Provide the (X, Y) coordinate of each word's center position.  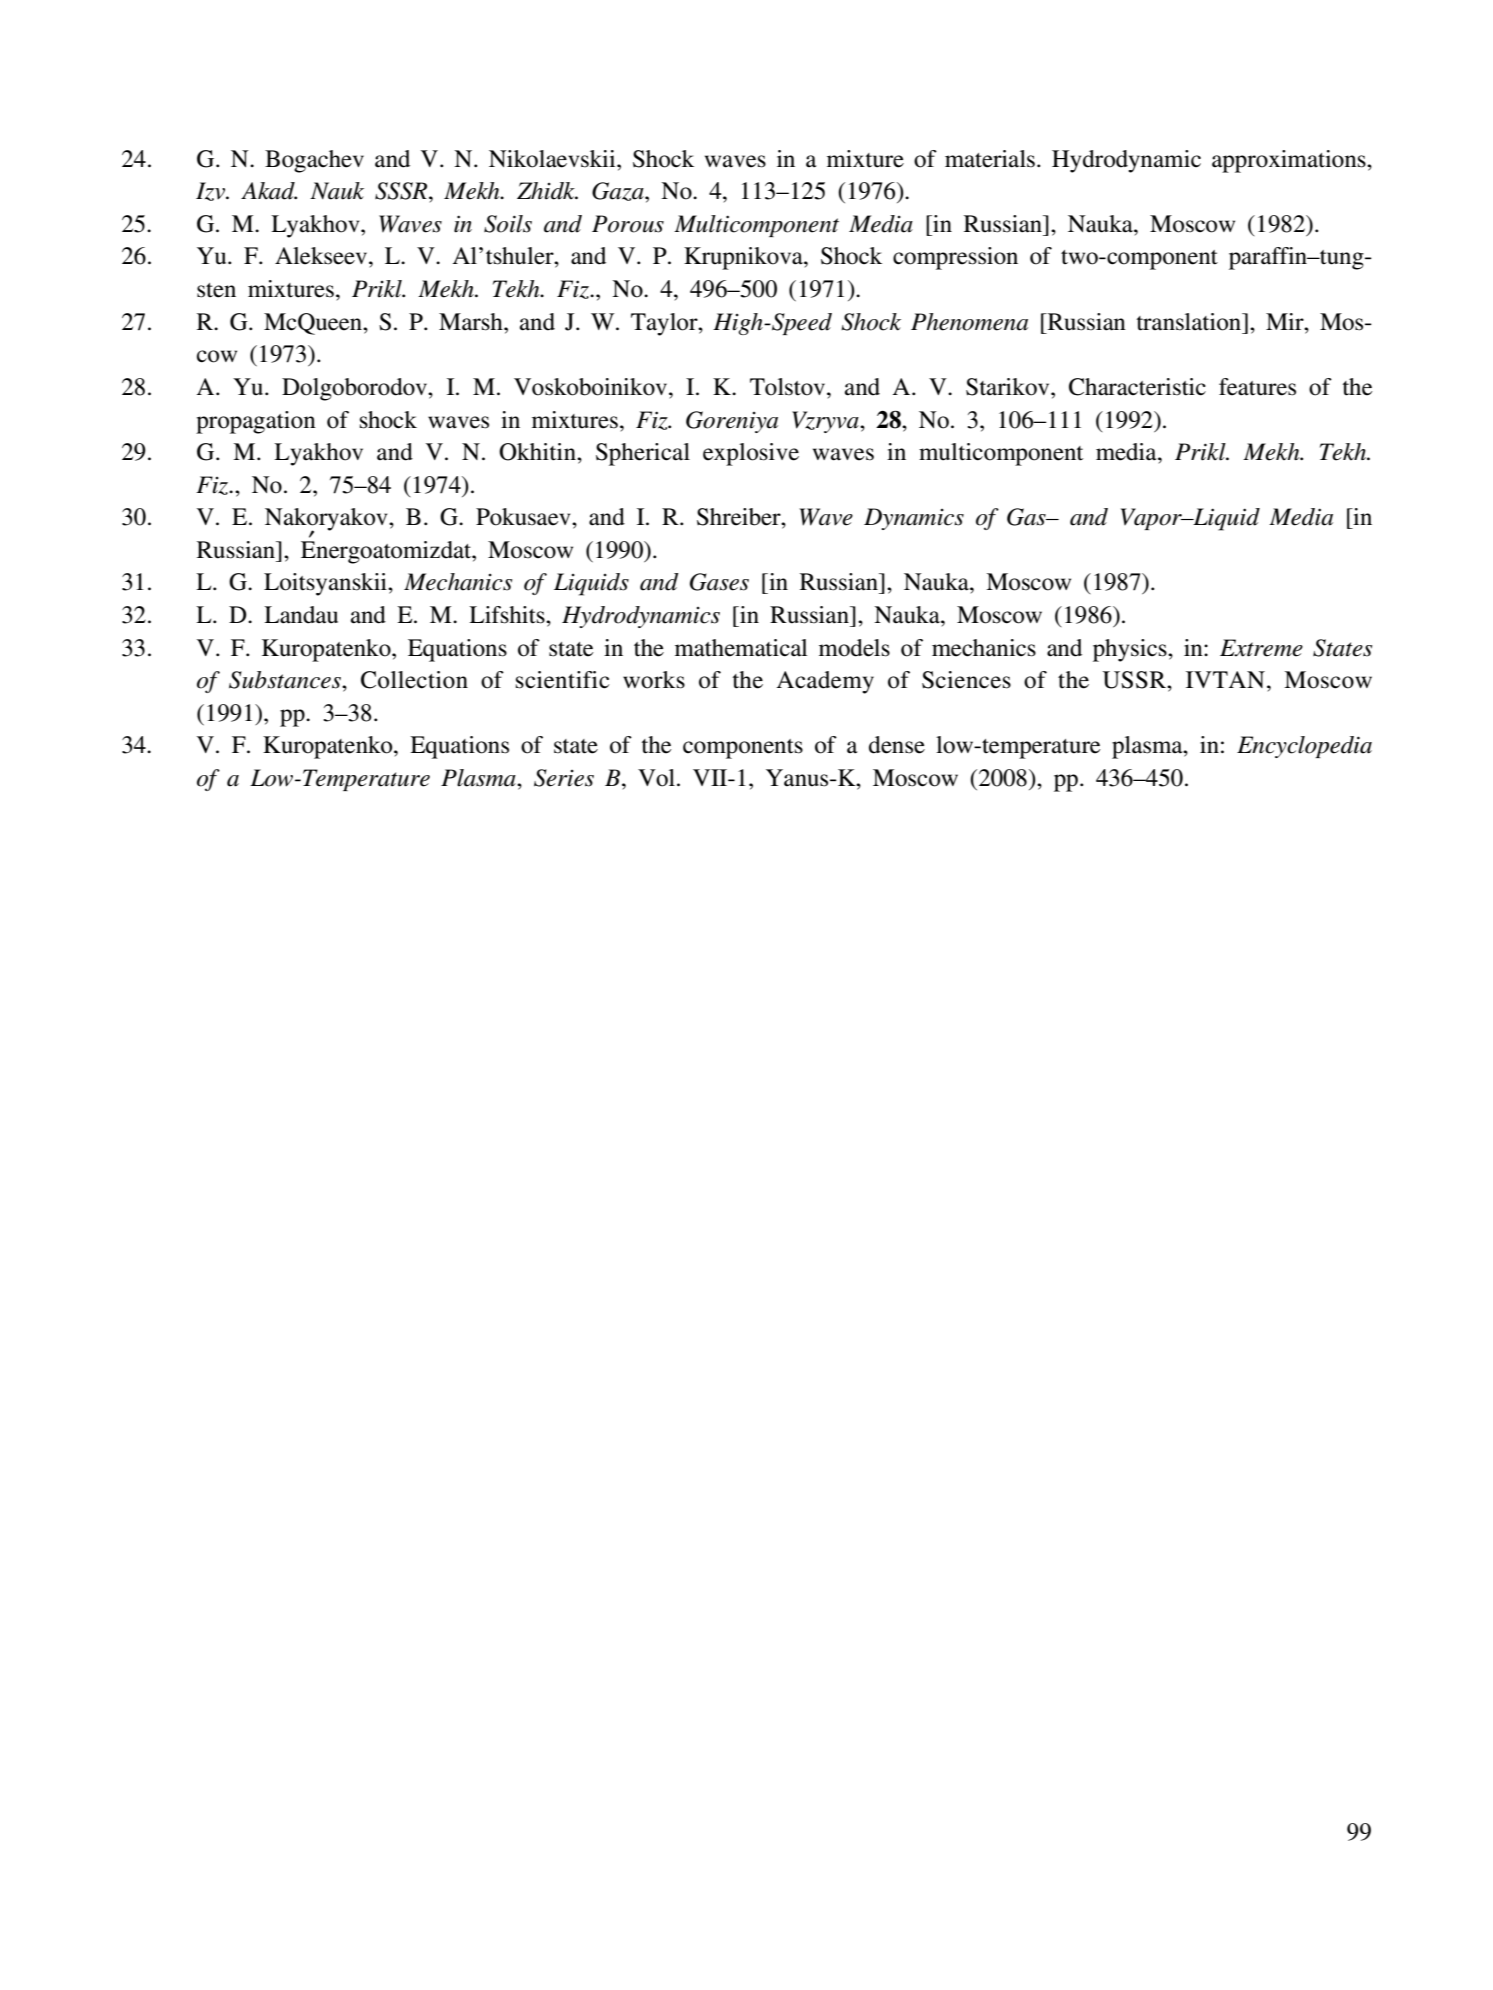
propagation (256, 422)
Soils (508, 224)
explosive (751, 454)
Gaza (619, 191)
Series (564, 778)
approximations (1290, 161)
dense (897, 745)
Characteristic (1137, 387)
